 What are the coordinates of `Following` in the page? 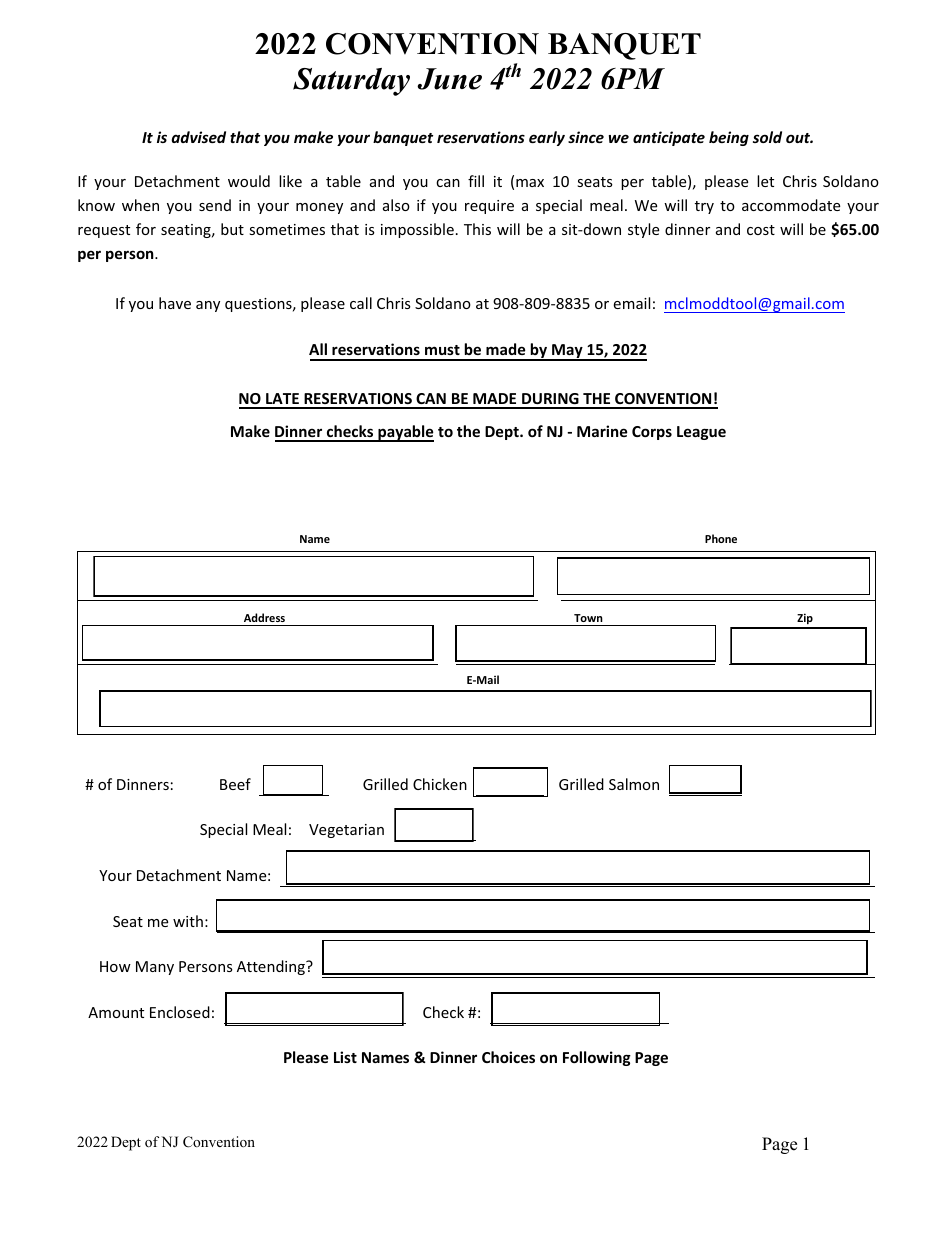 It's located at (597, 1058).
